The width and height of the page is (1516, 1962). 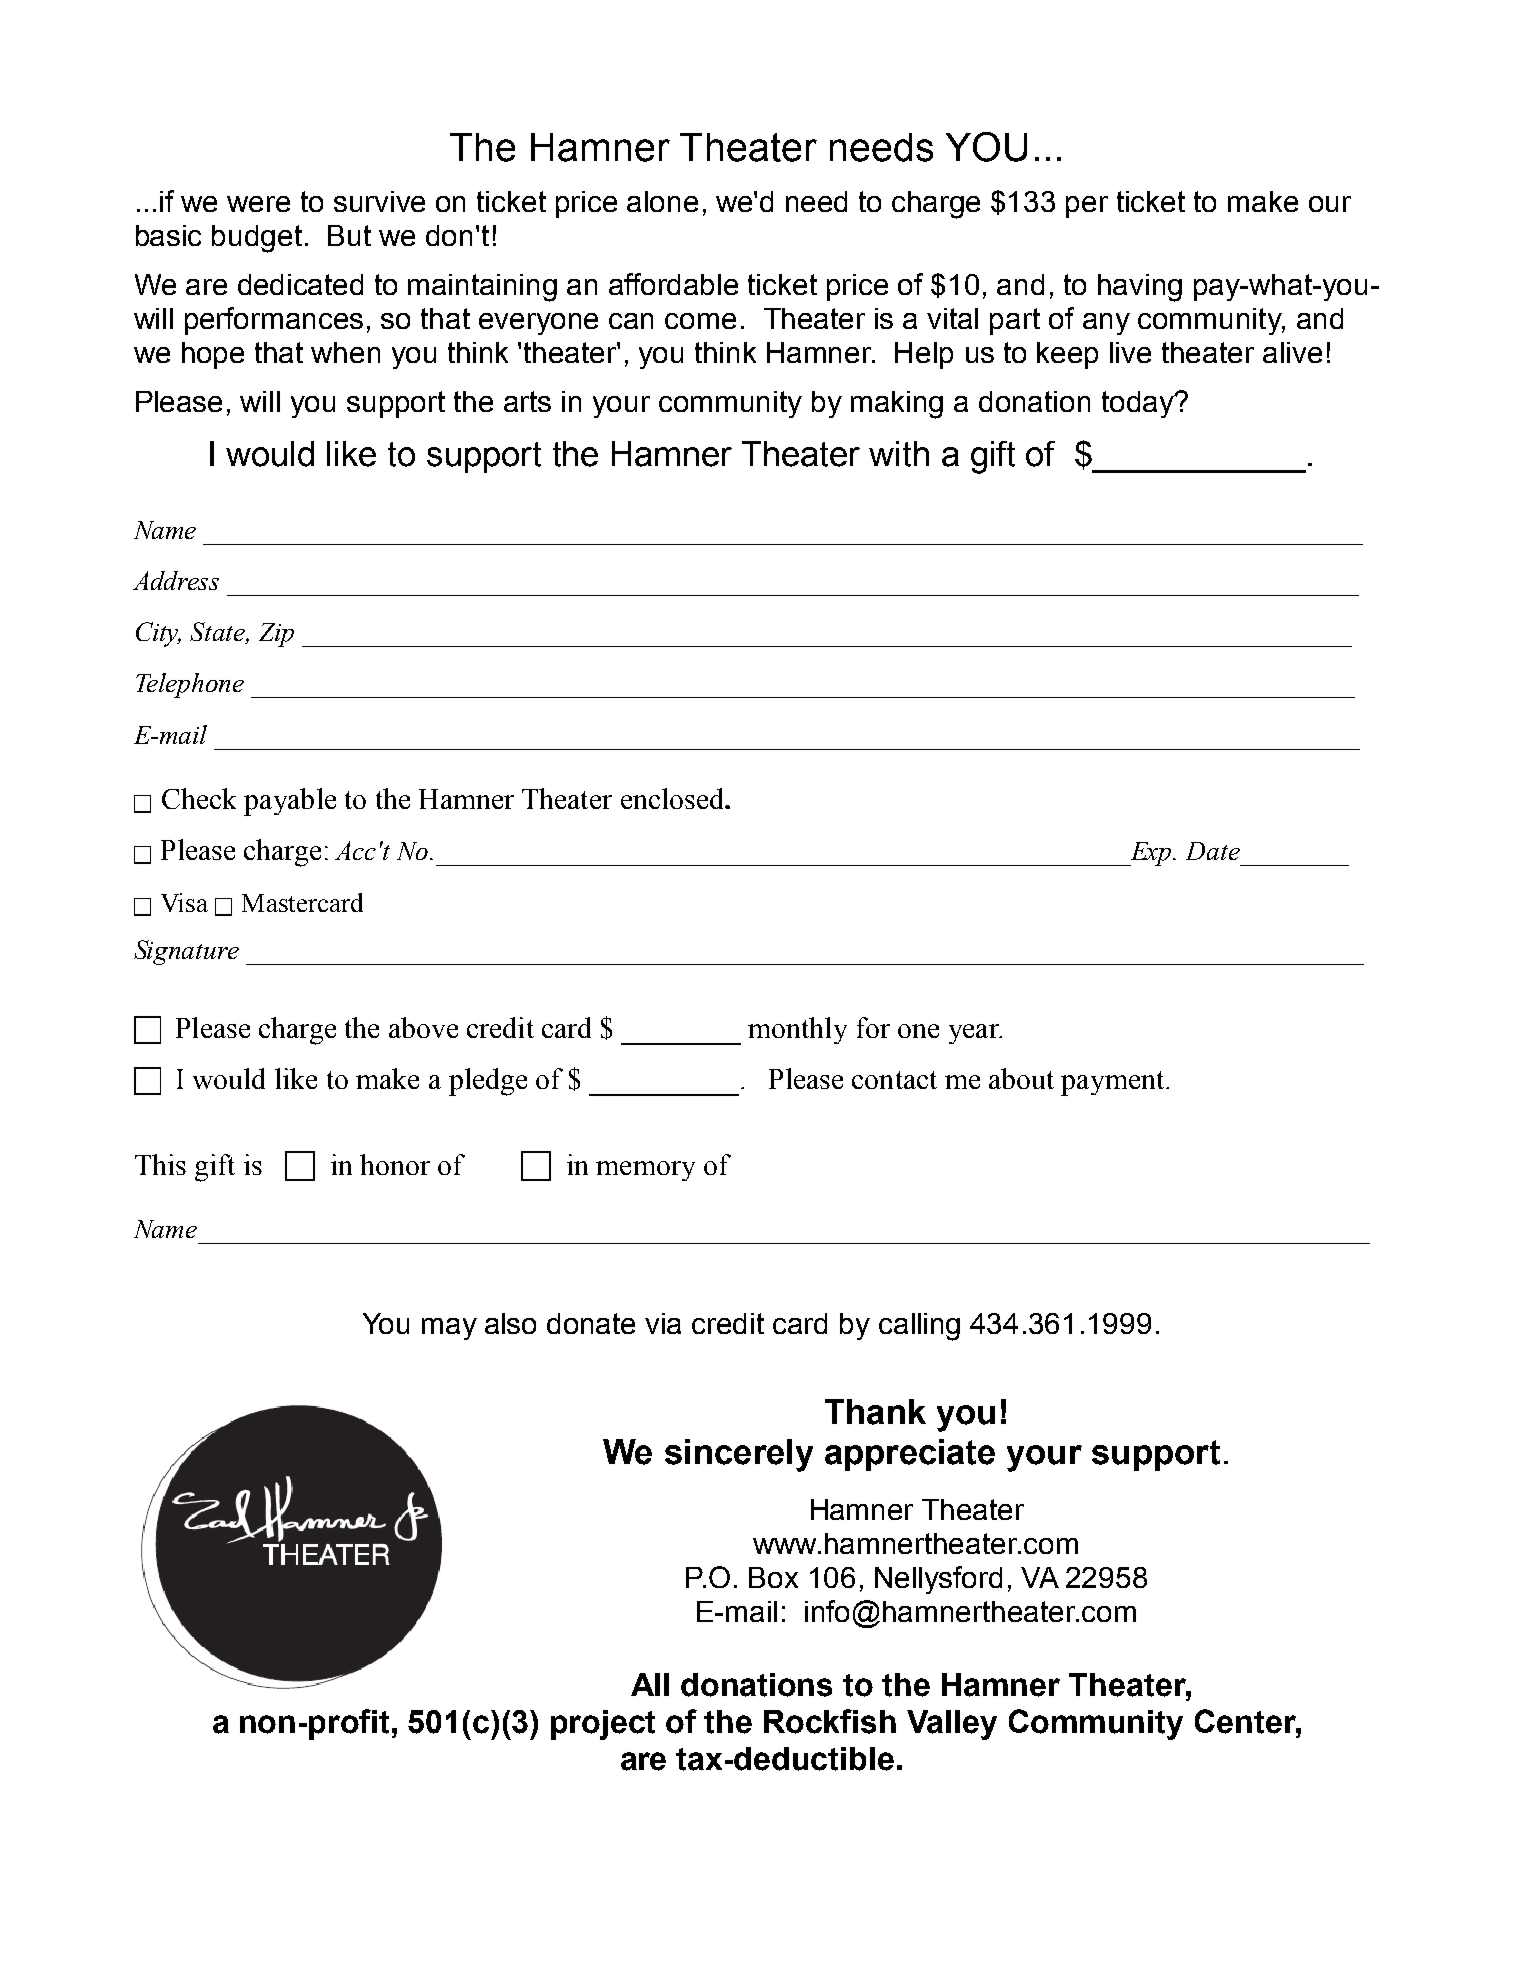 What do you see at coordinates (673, 798) in the page?
I see `enclosed` at bounding box center [673, 798].
